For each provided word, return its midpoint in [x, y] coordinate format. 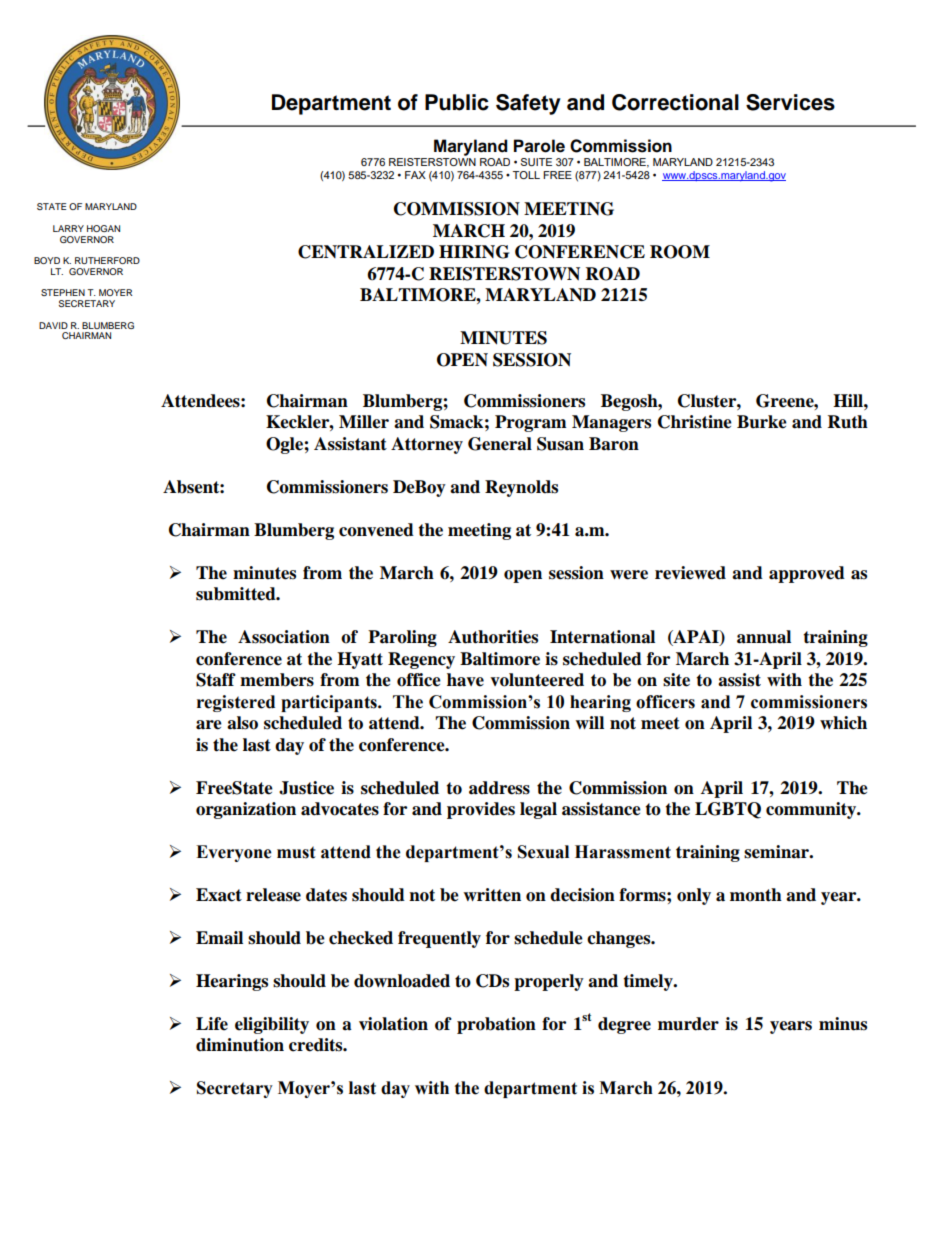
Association [284, 637]
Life [212, 1024]
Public [457, 102]
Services [790, 102]
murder [688, 1024]
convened [376, 530]
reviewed [690, 573]
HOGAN [103, 228]
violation [393, 1024]
